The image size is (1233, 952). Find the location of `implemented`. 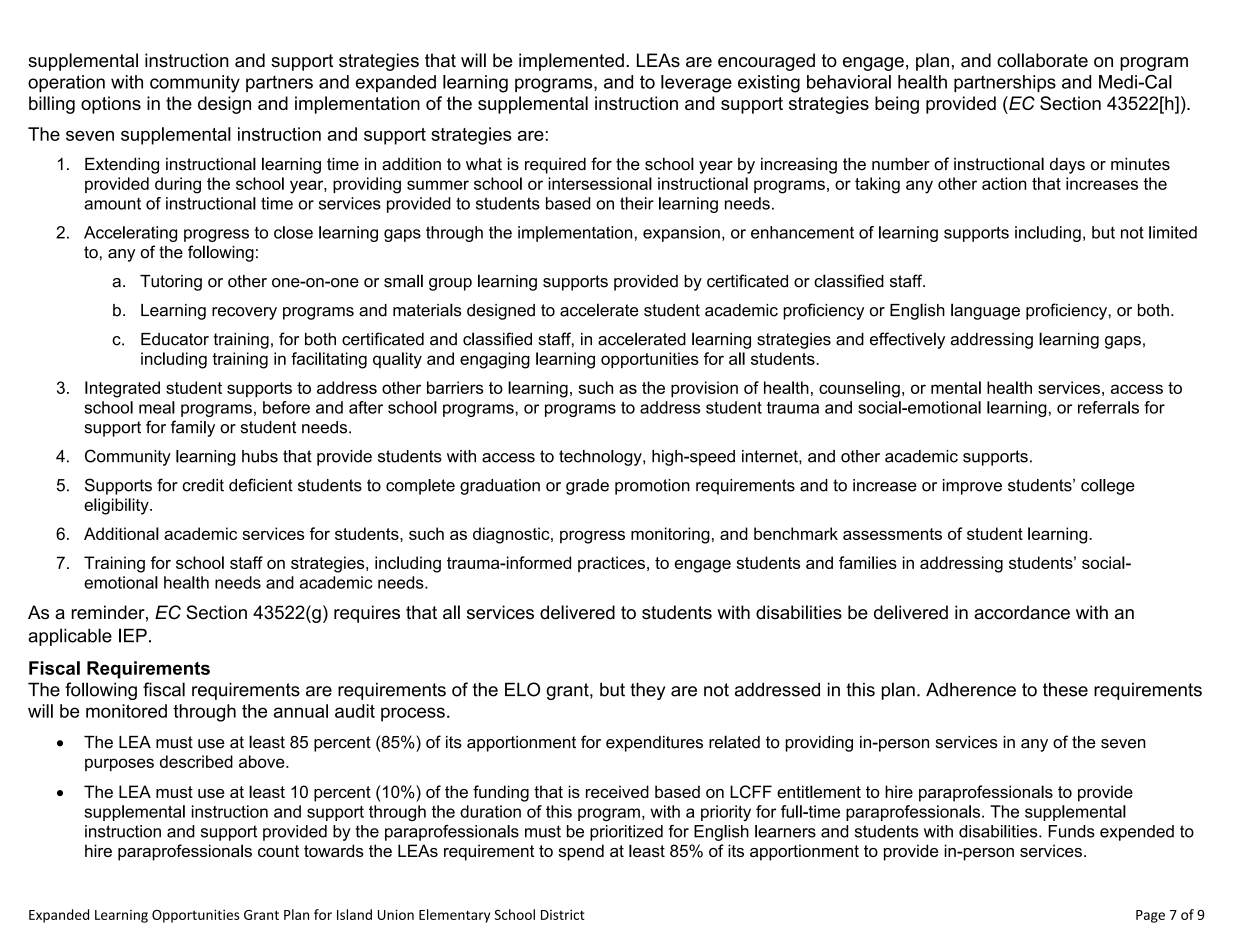

implemented is located at coordinates (571, 62).
